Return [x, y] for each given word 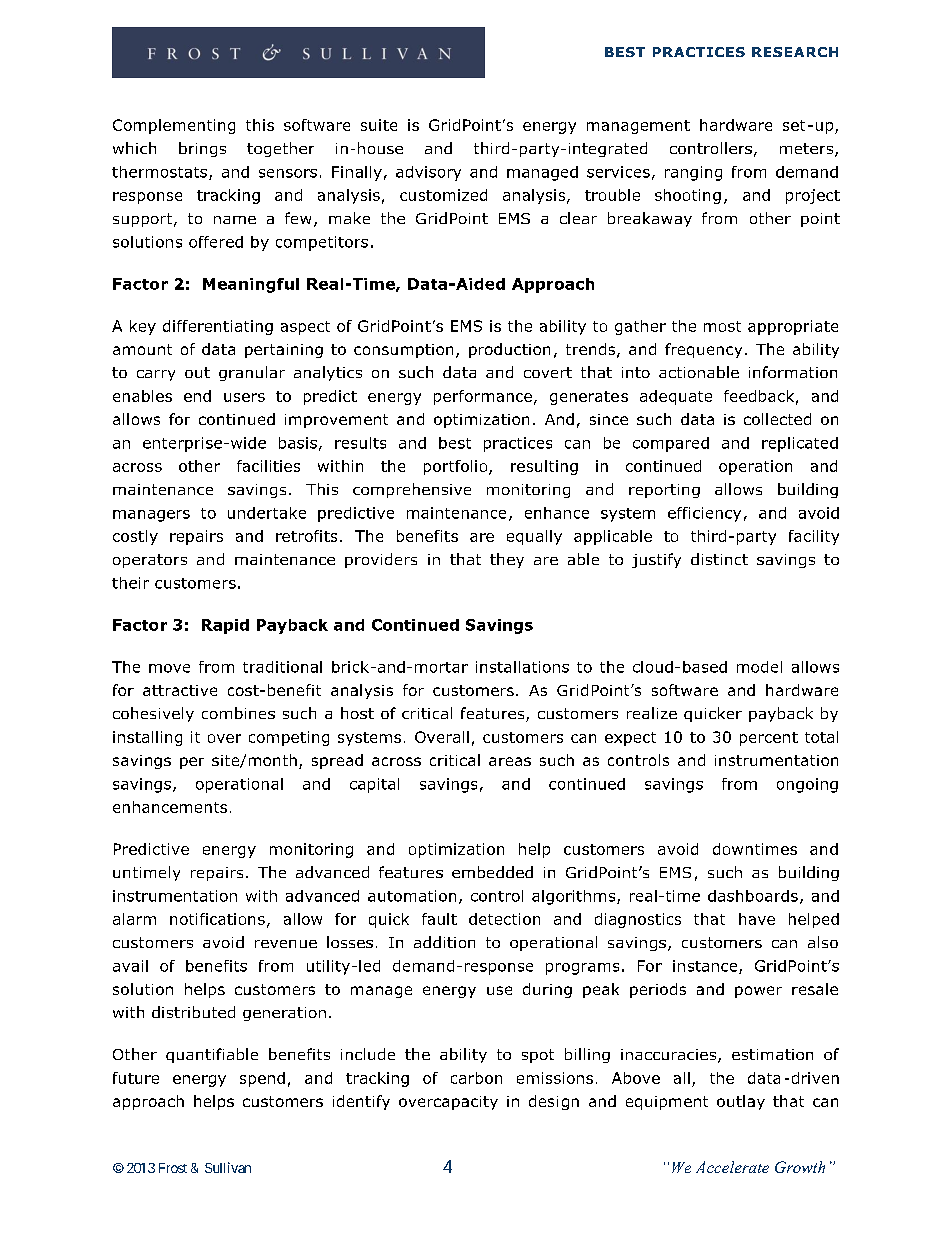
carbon [476, 1078]
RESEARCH [795, 52]
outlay [741, 1102]
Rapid [225, 626]
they [507, 560]
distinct [719, 559]
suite [379, 125]
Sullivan [228, 1167]
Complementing [174, 126]
